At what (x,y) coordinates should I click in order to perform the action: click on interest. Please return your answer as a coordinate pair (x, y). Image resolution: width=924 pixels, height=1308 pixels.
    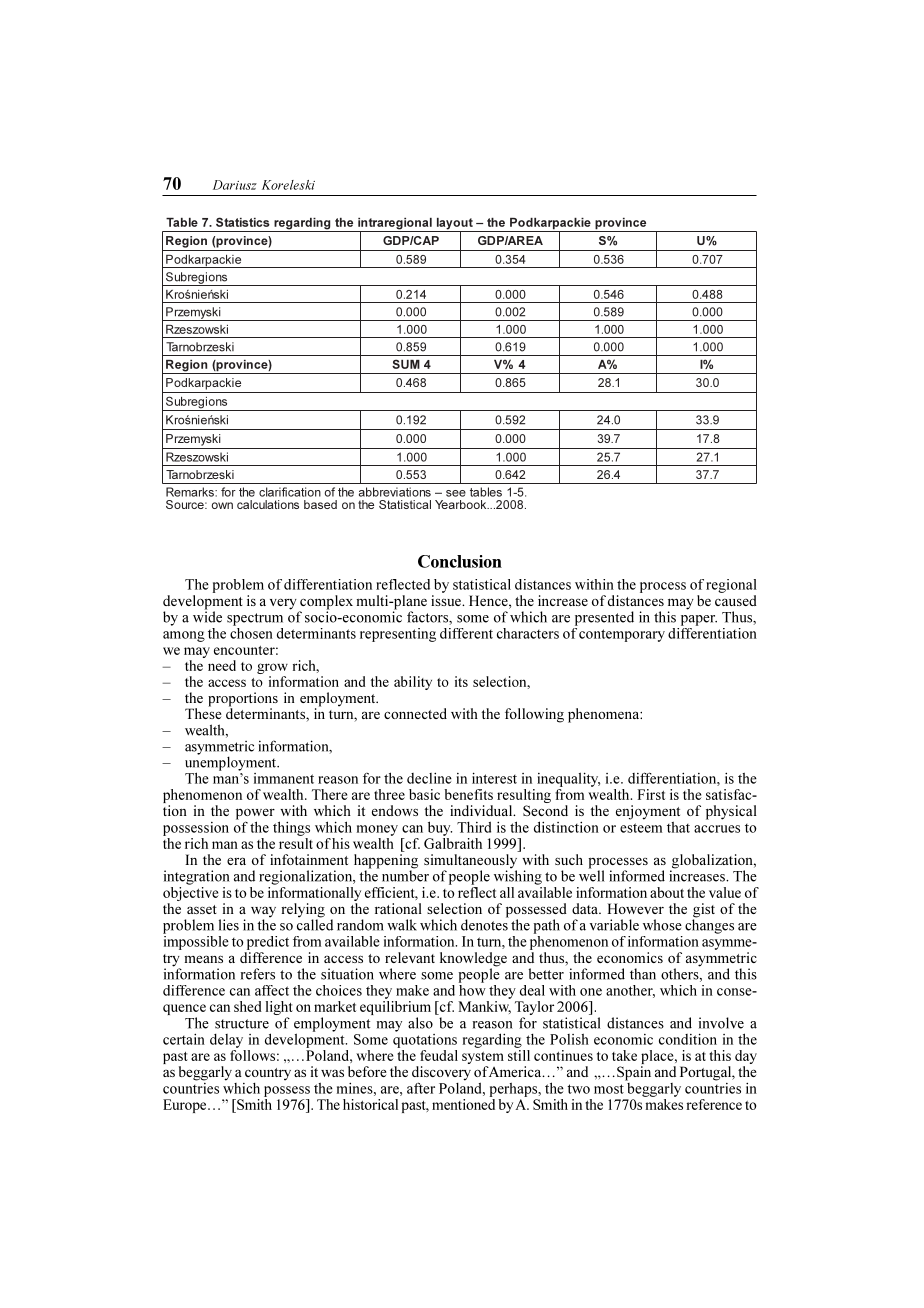
    Looking at the image, I should click on (494, 778).
